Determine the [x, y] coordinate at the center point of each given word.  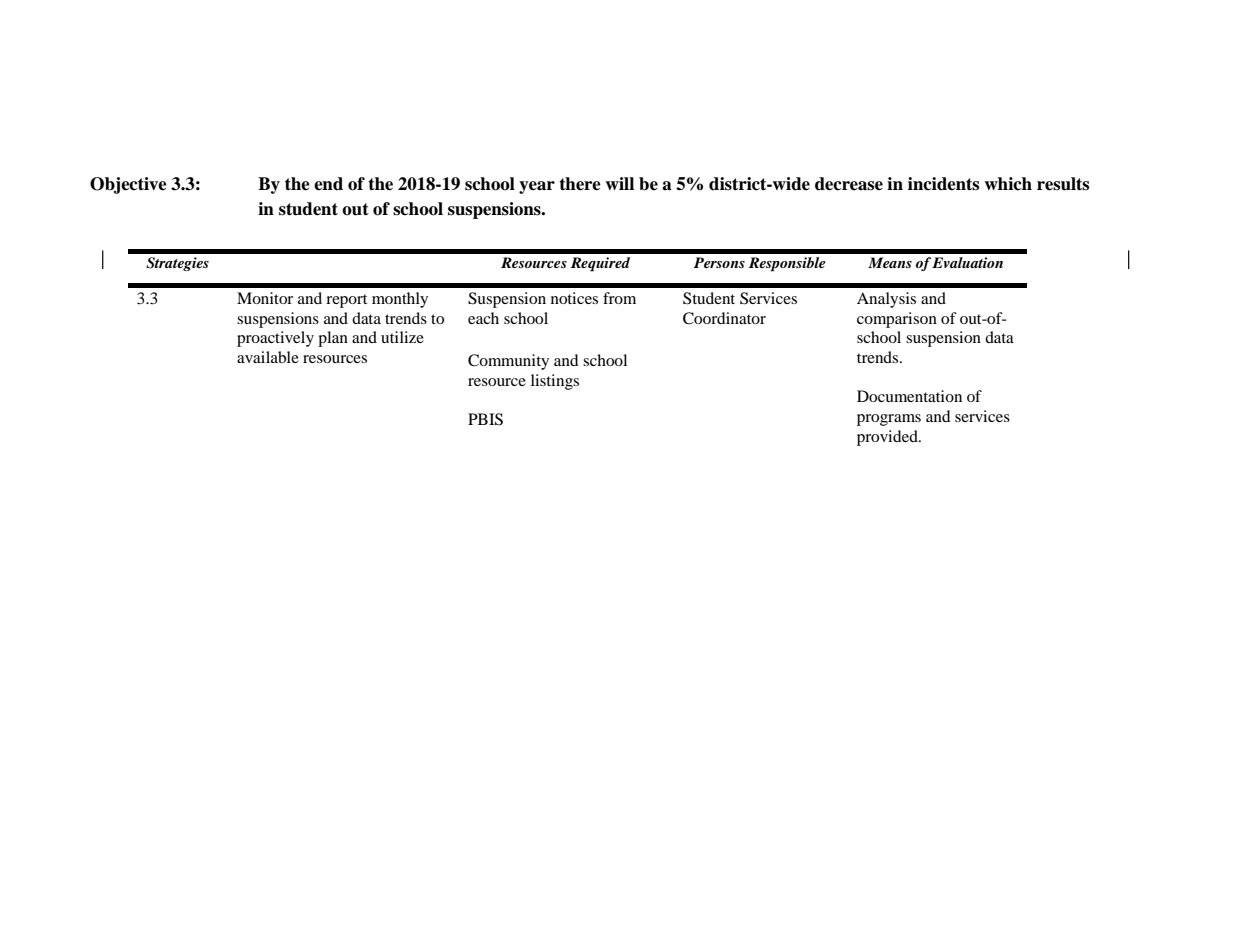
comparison [897, 320]
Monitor [265, 298]
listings [555, 382]
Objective [128, 185]
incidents [943, 184]
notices [574, 298]
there [580, 184]
